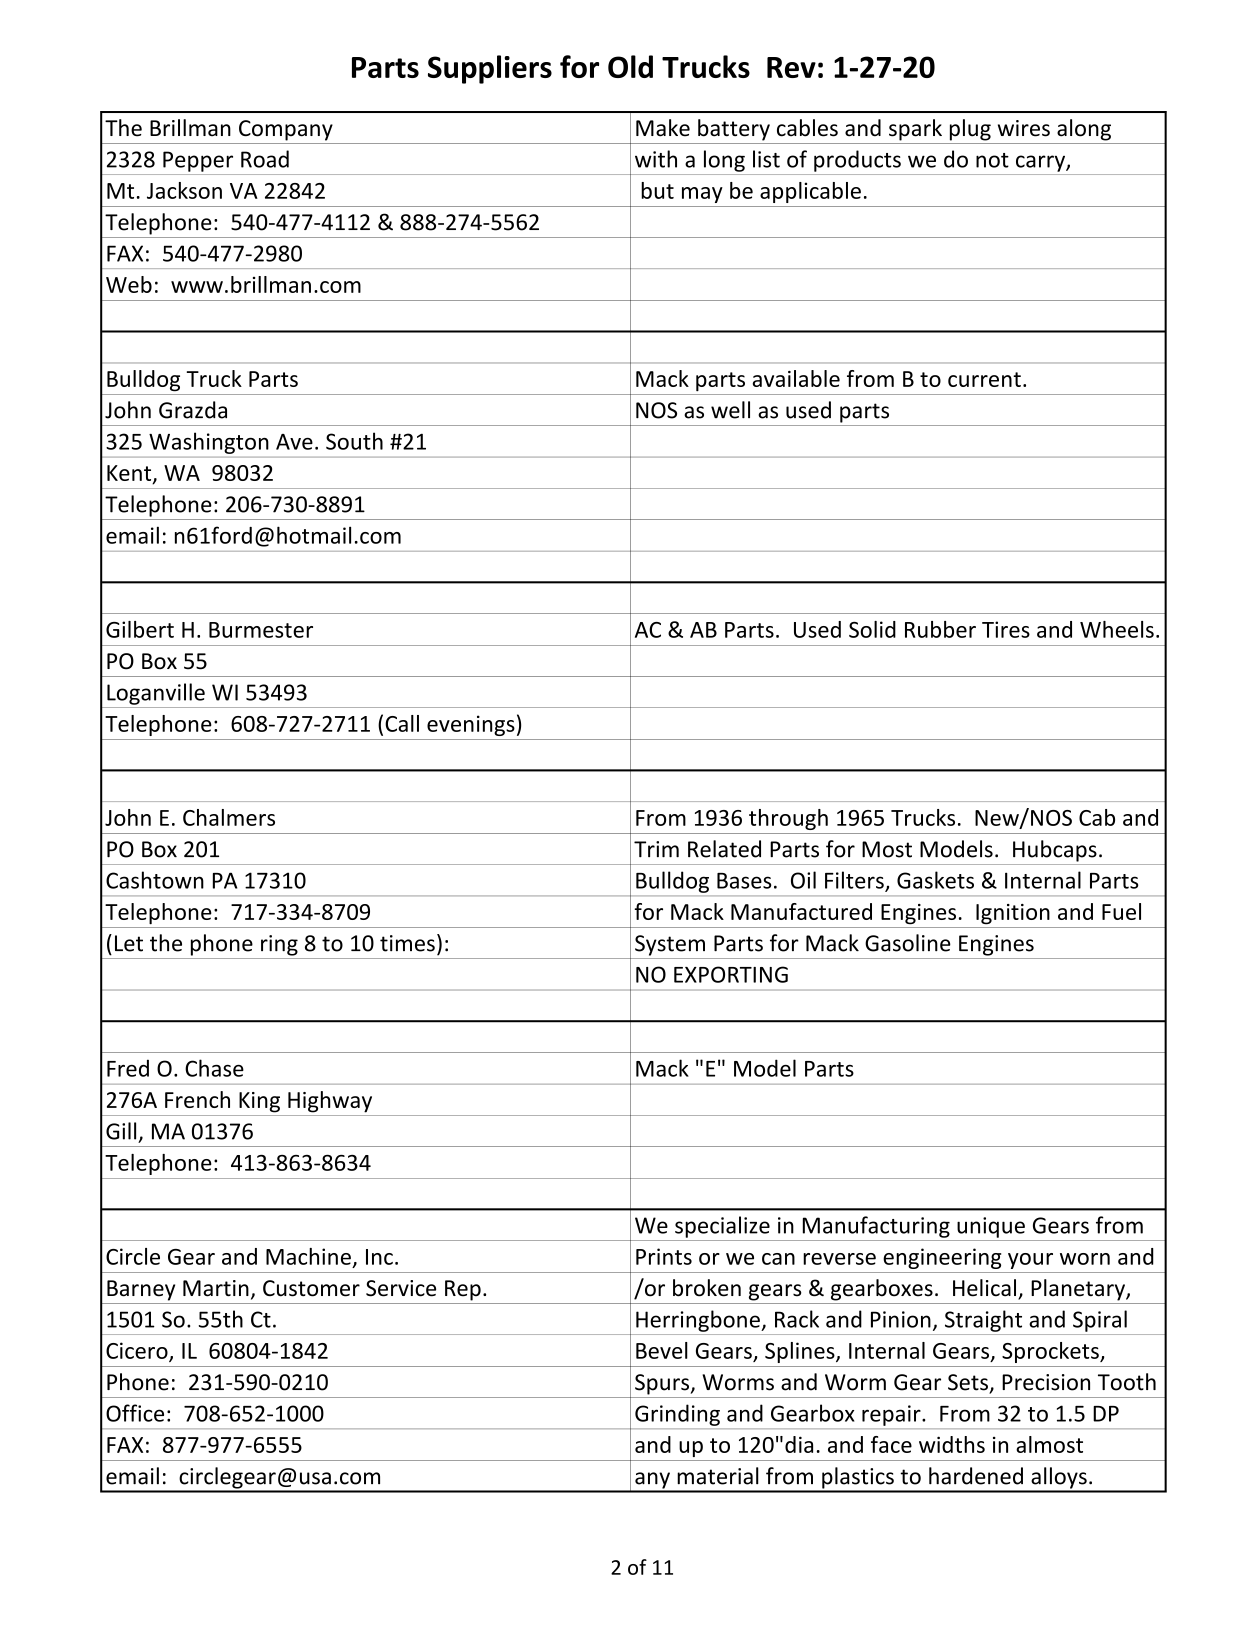  What do you see at coordinates (656, 849) in the screenshot?
I see `Trim` at bounding box center [656, 849].
